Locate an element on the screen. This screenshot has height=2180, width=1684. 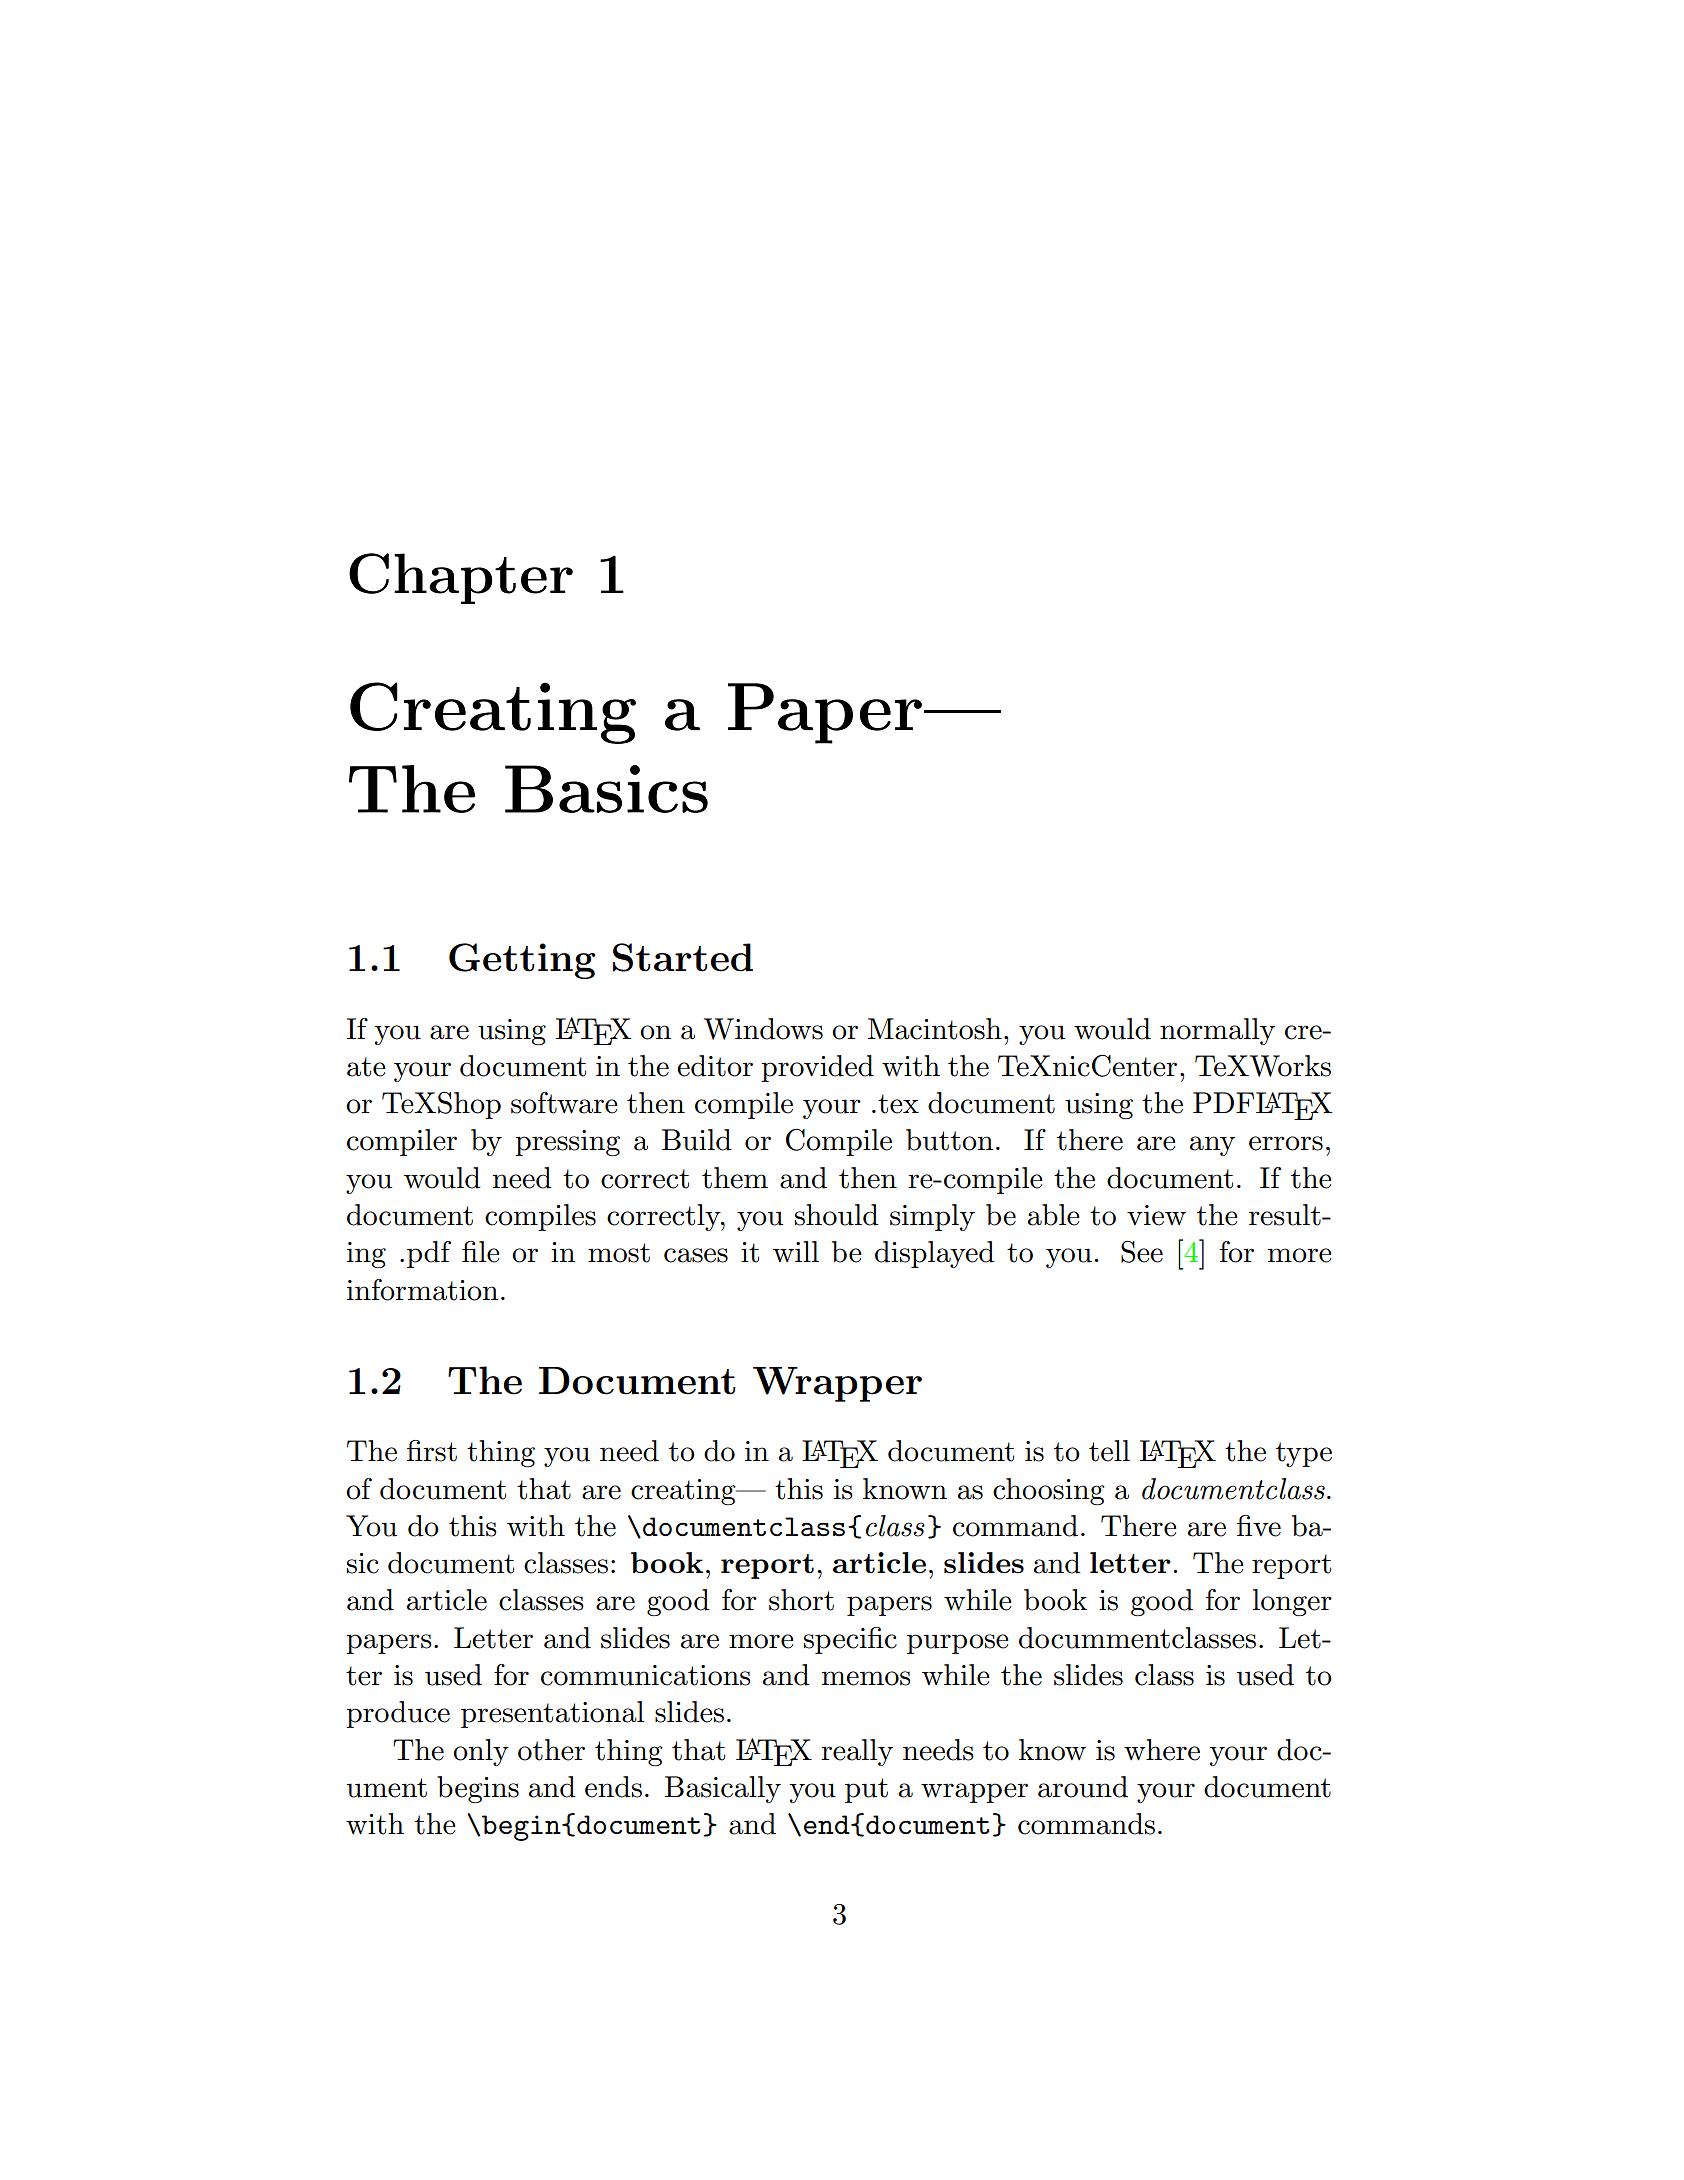
should is located at coordinates (837, 1215).
